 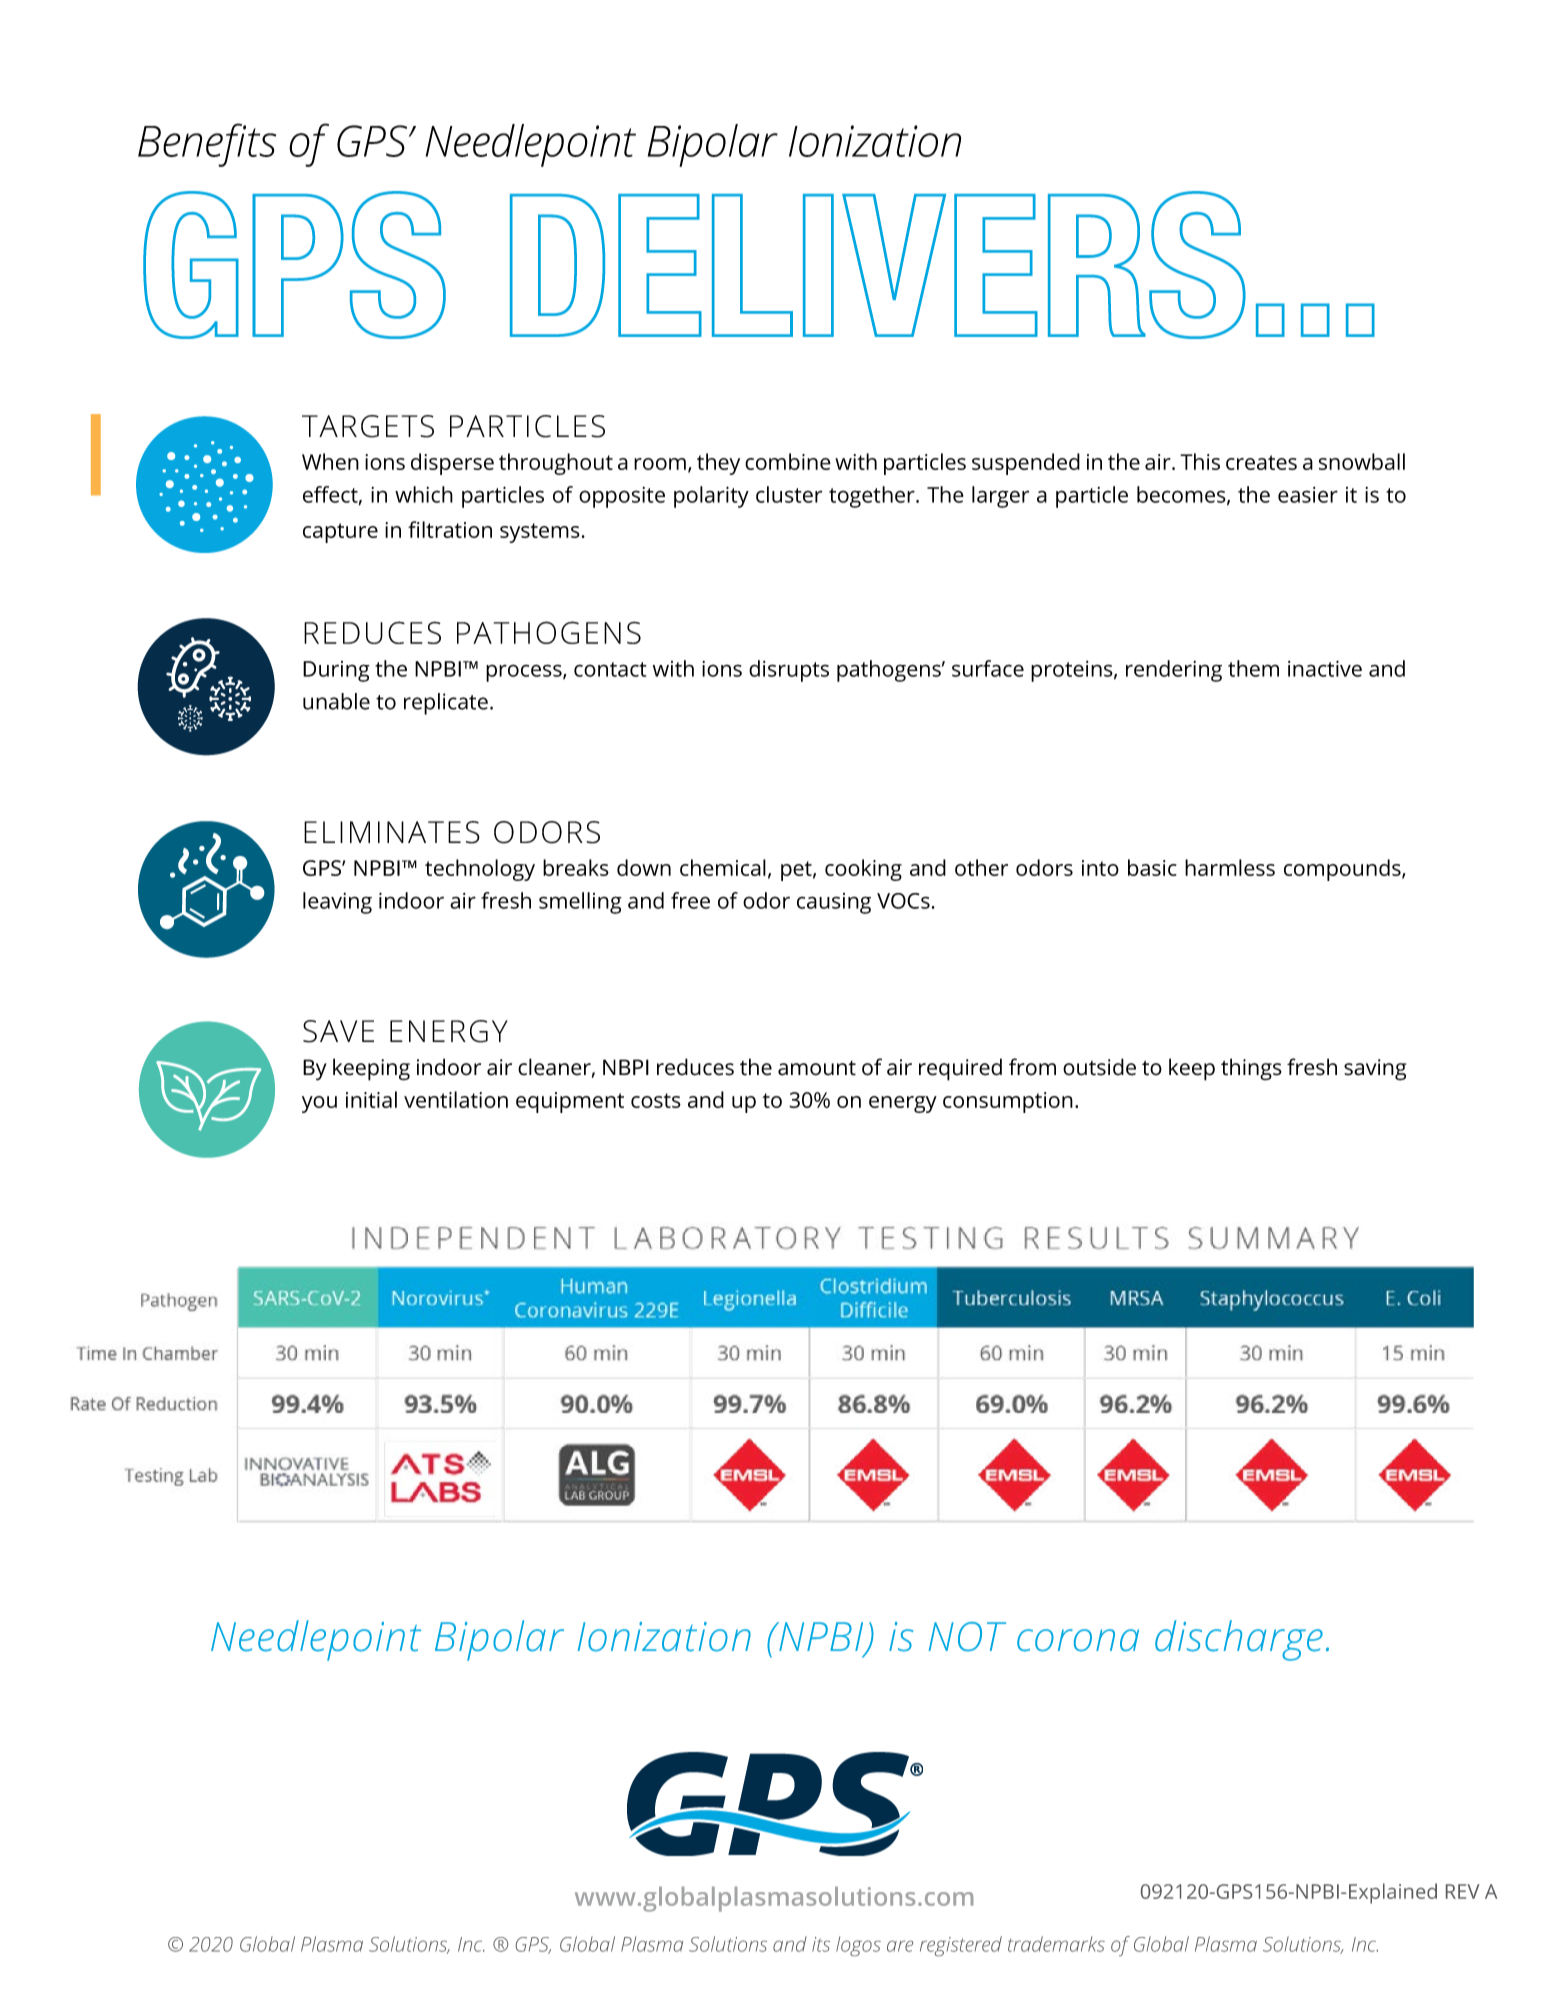 What do you see at coordinates (207, 145) in the screenshot?
I see `Benefits` at bounding box center [207, 145].
